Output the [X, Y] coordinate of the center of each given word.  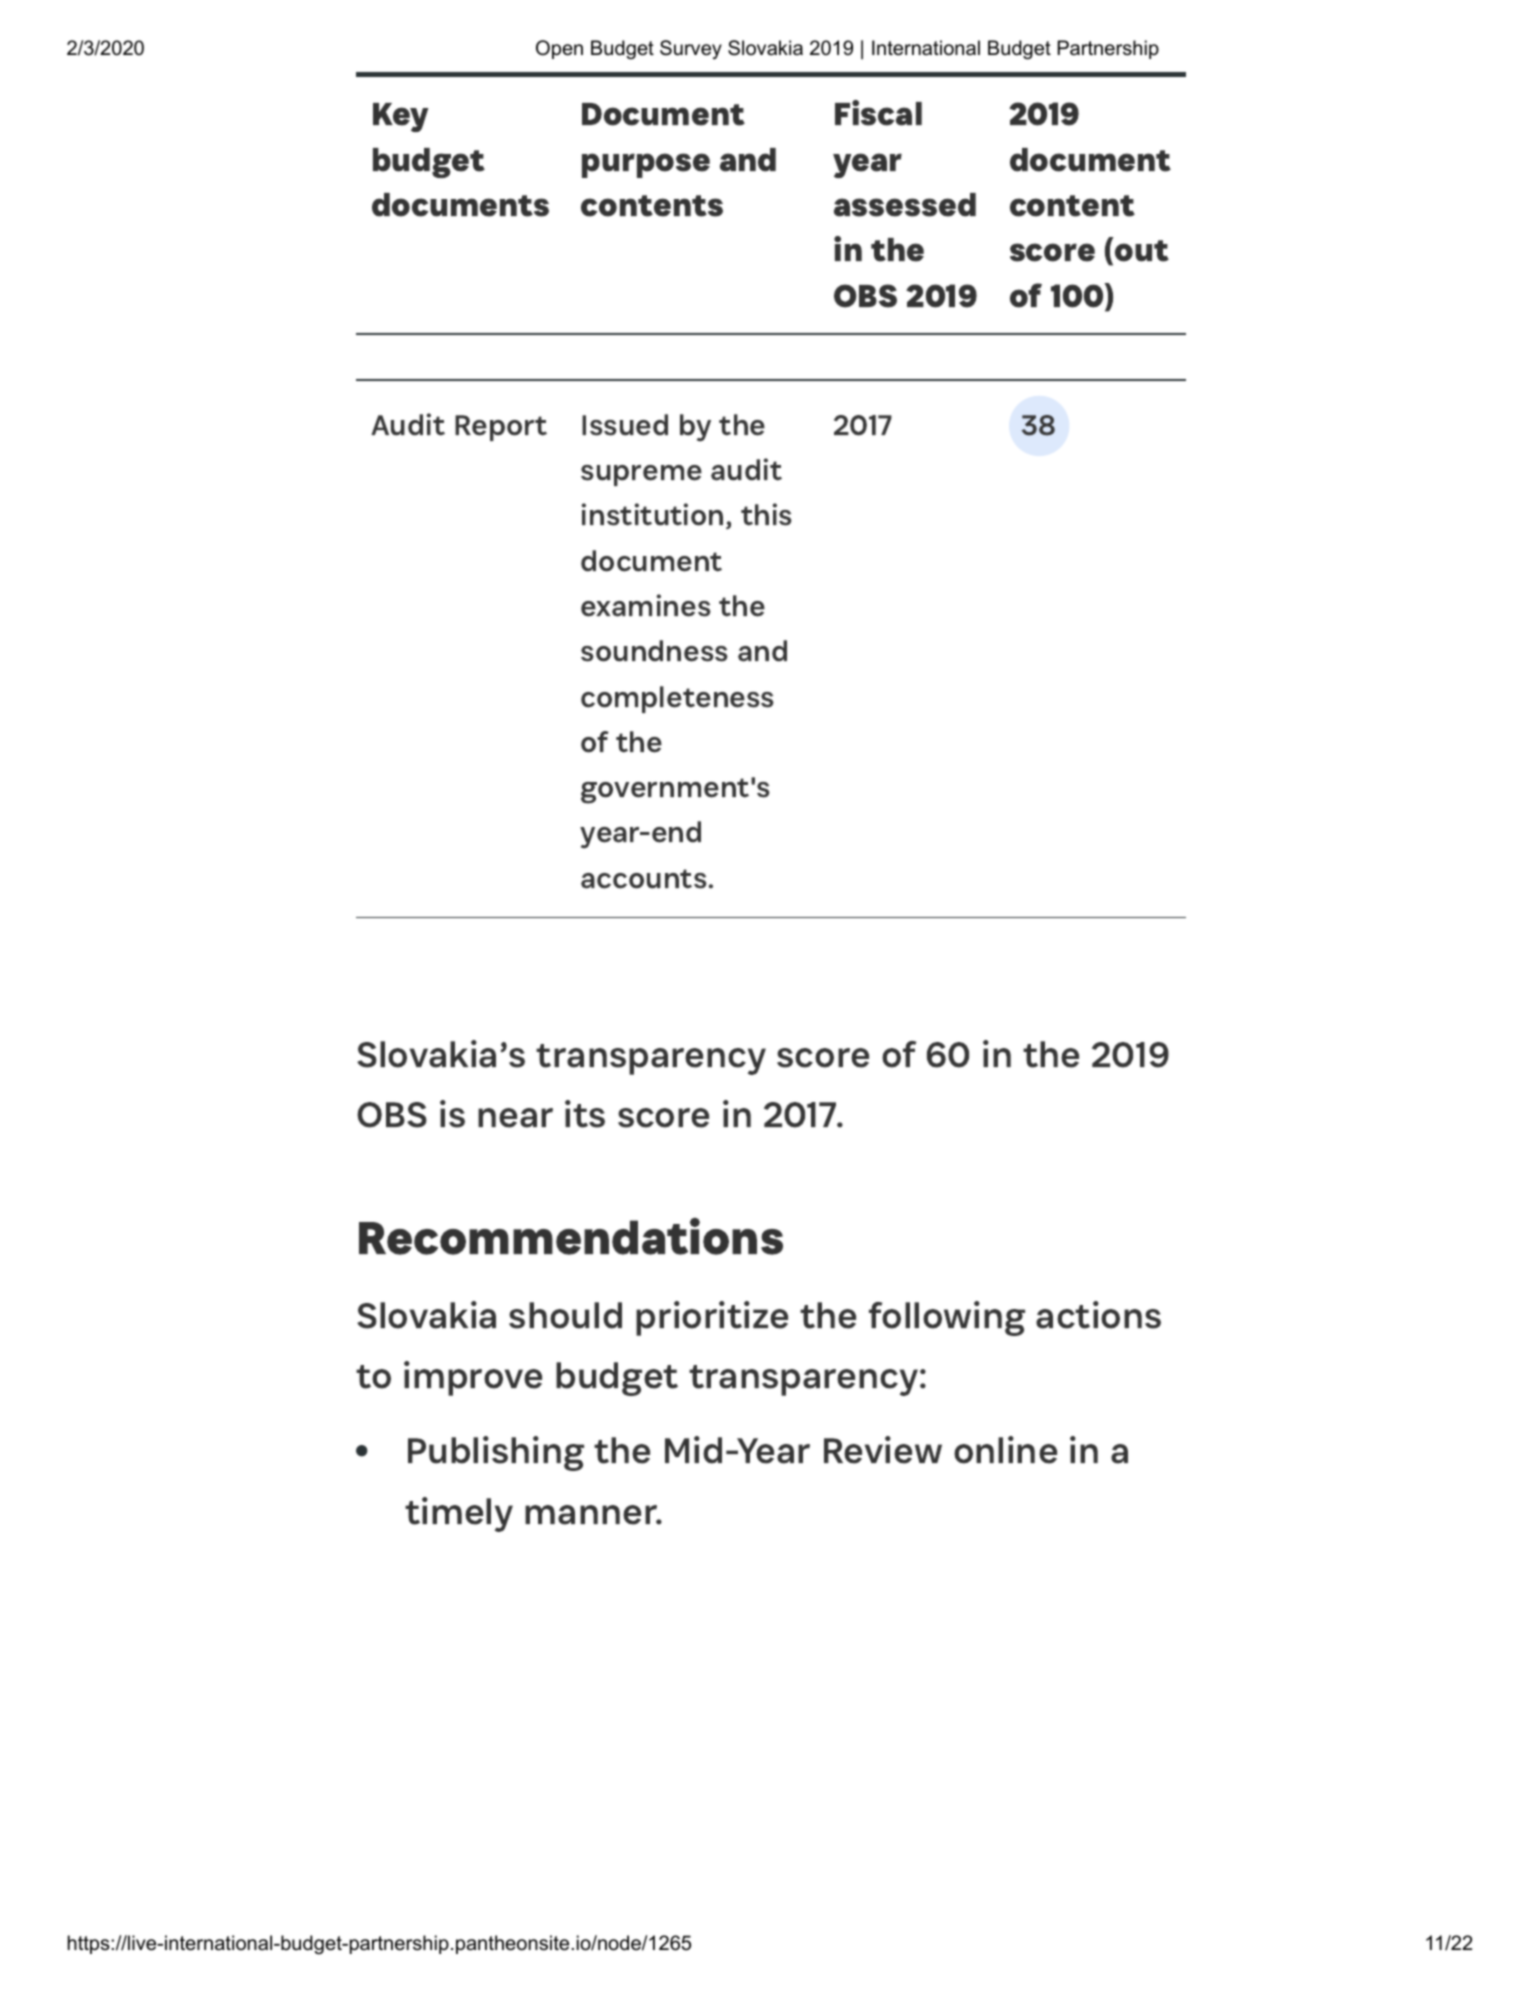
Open [559, 49]
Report [501, 428]
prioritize [712, 1318]
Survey [691, 49]
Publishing [496, 1453]
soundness [654, 651]
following [947, 1318]
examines [646, 605]
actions [1098, 1315]
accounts [644, 879]
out [1142, 251]
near [515, 1118]
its [585, 1114]
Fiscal [878, 113]
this [766, 514]
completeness [677, 699]
